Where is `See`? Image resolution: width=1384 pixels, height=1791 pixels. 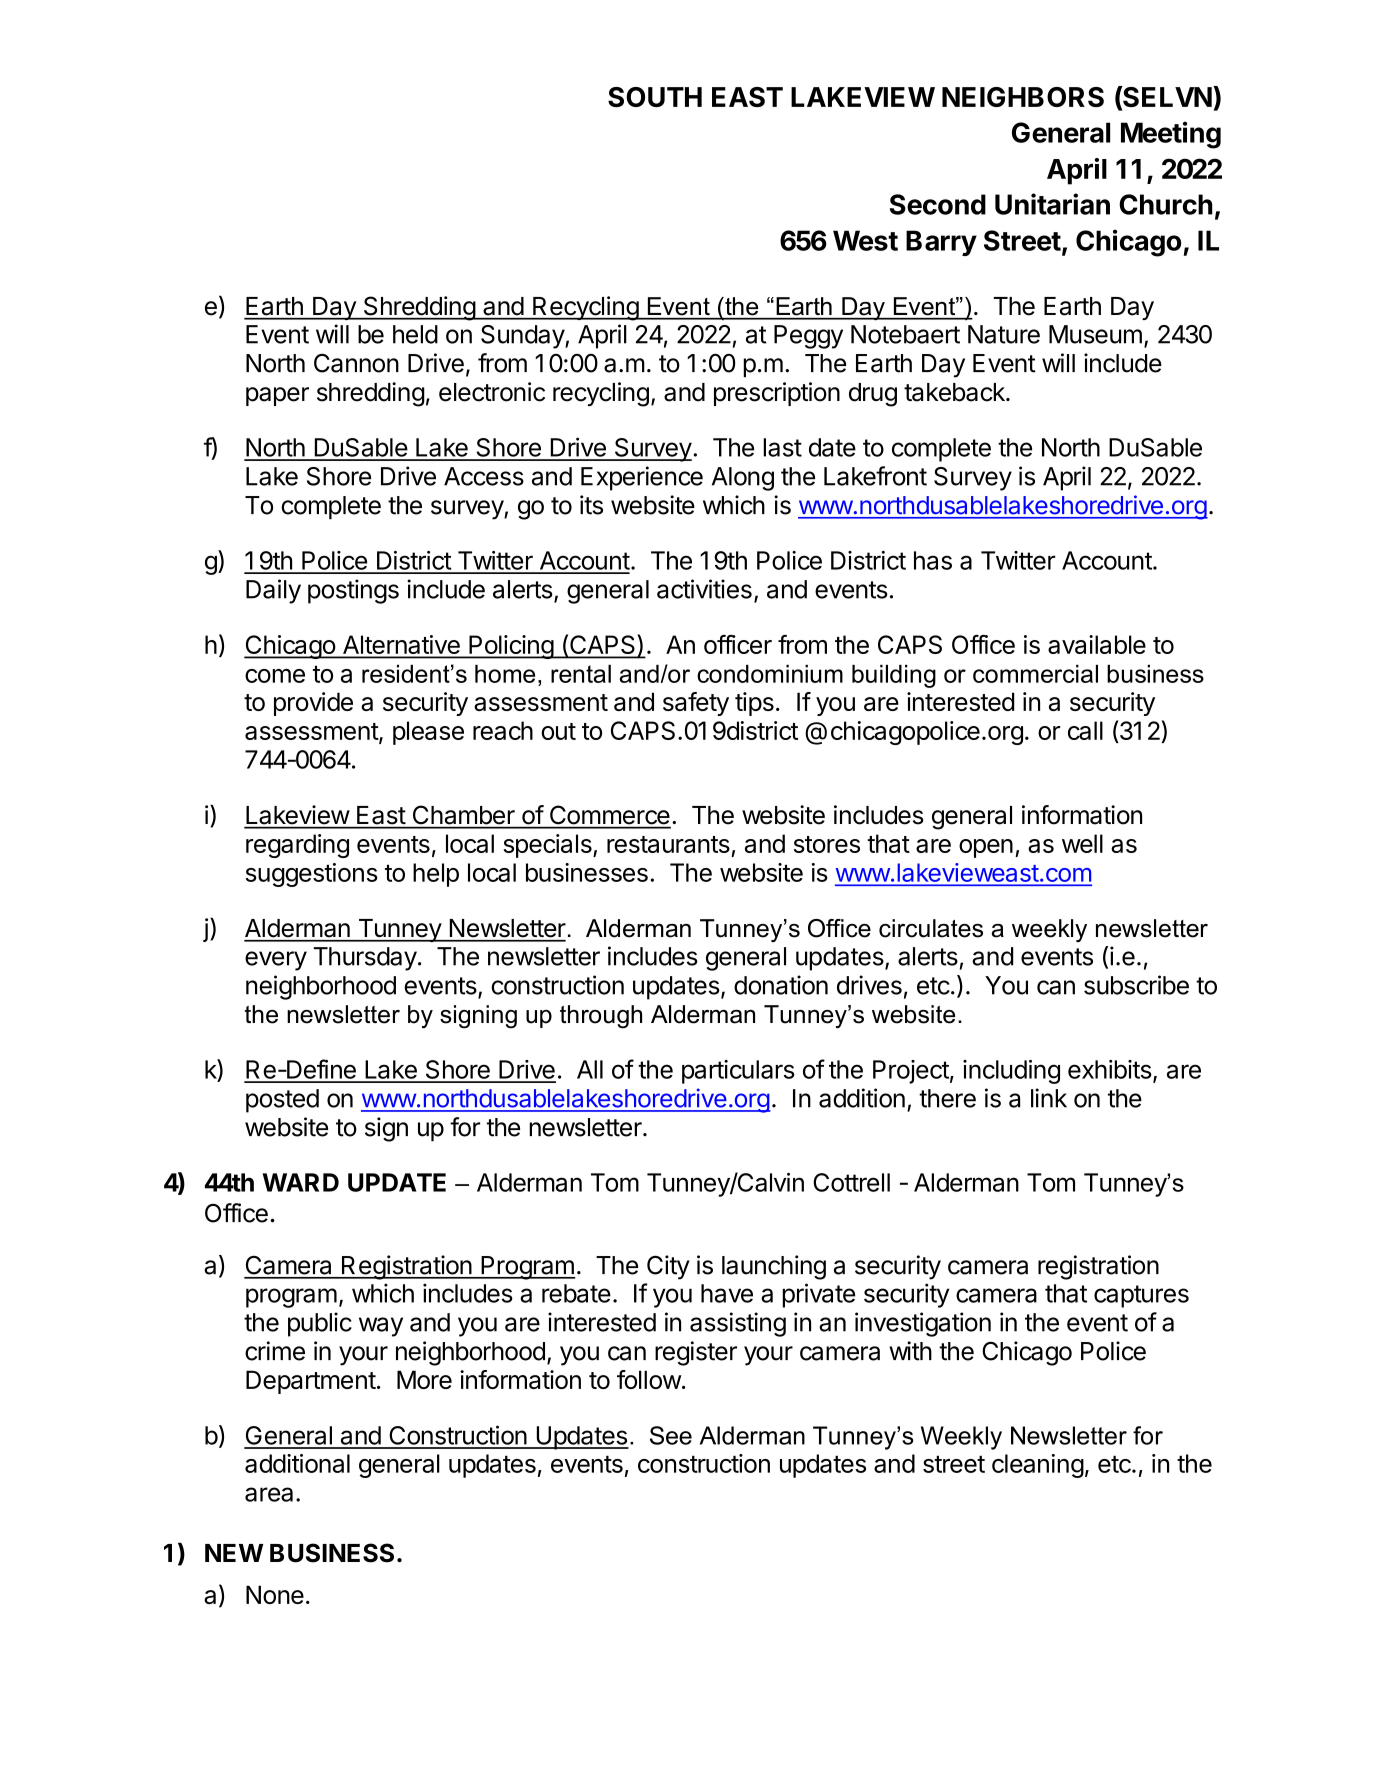
See is located at coordinates (671, 1435).
